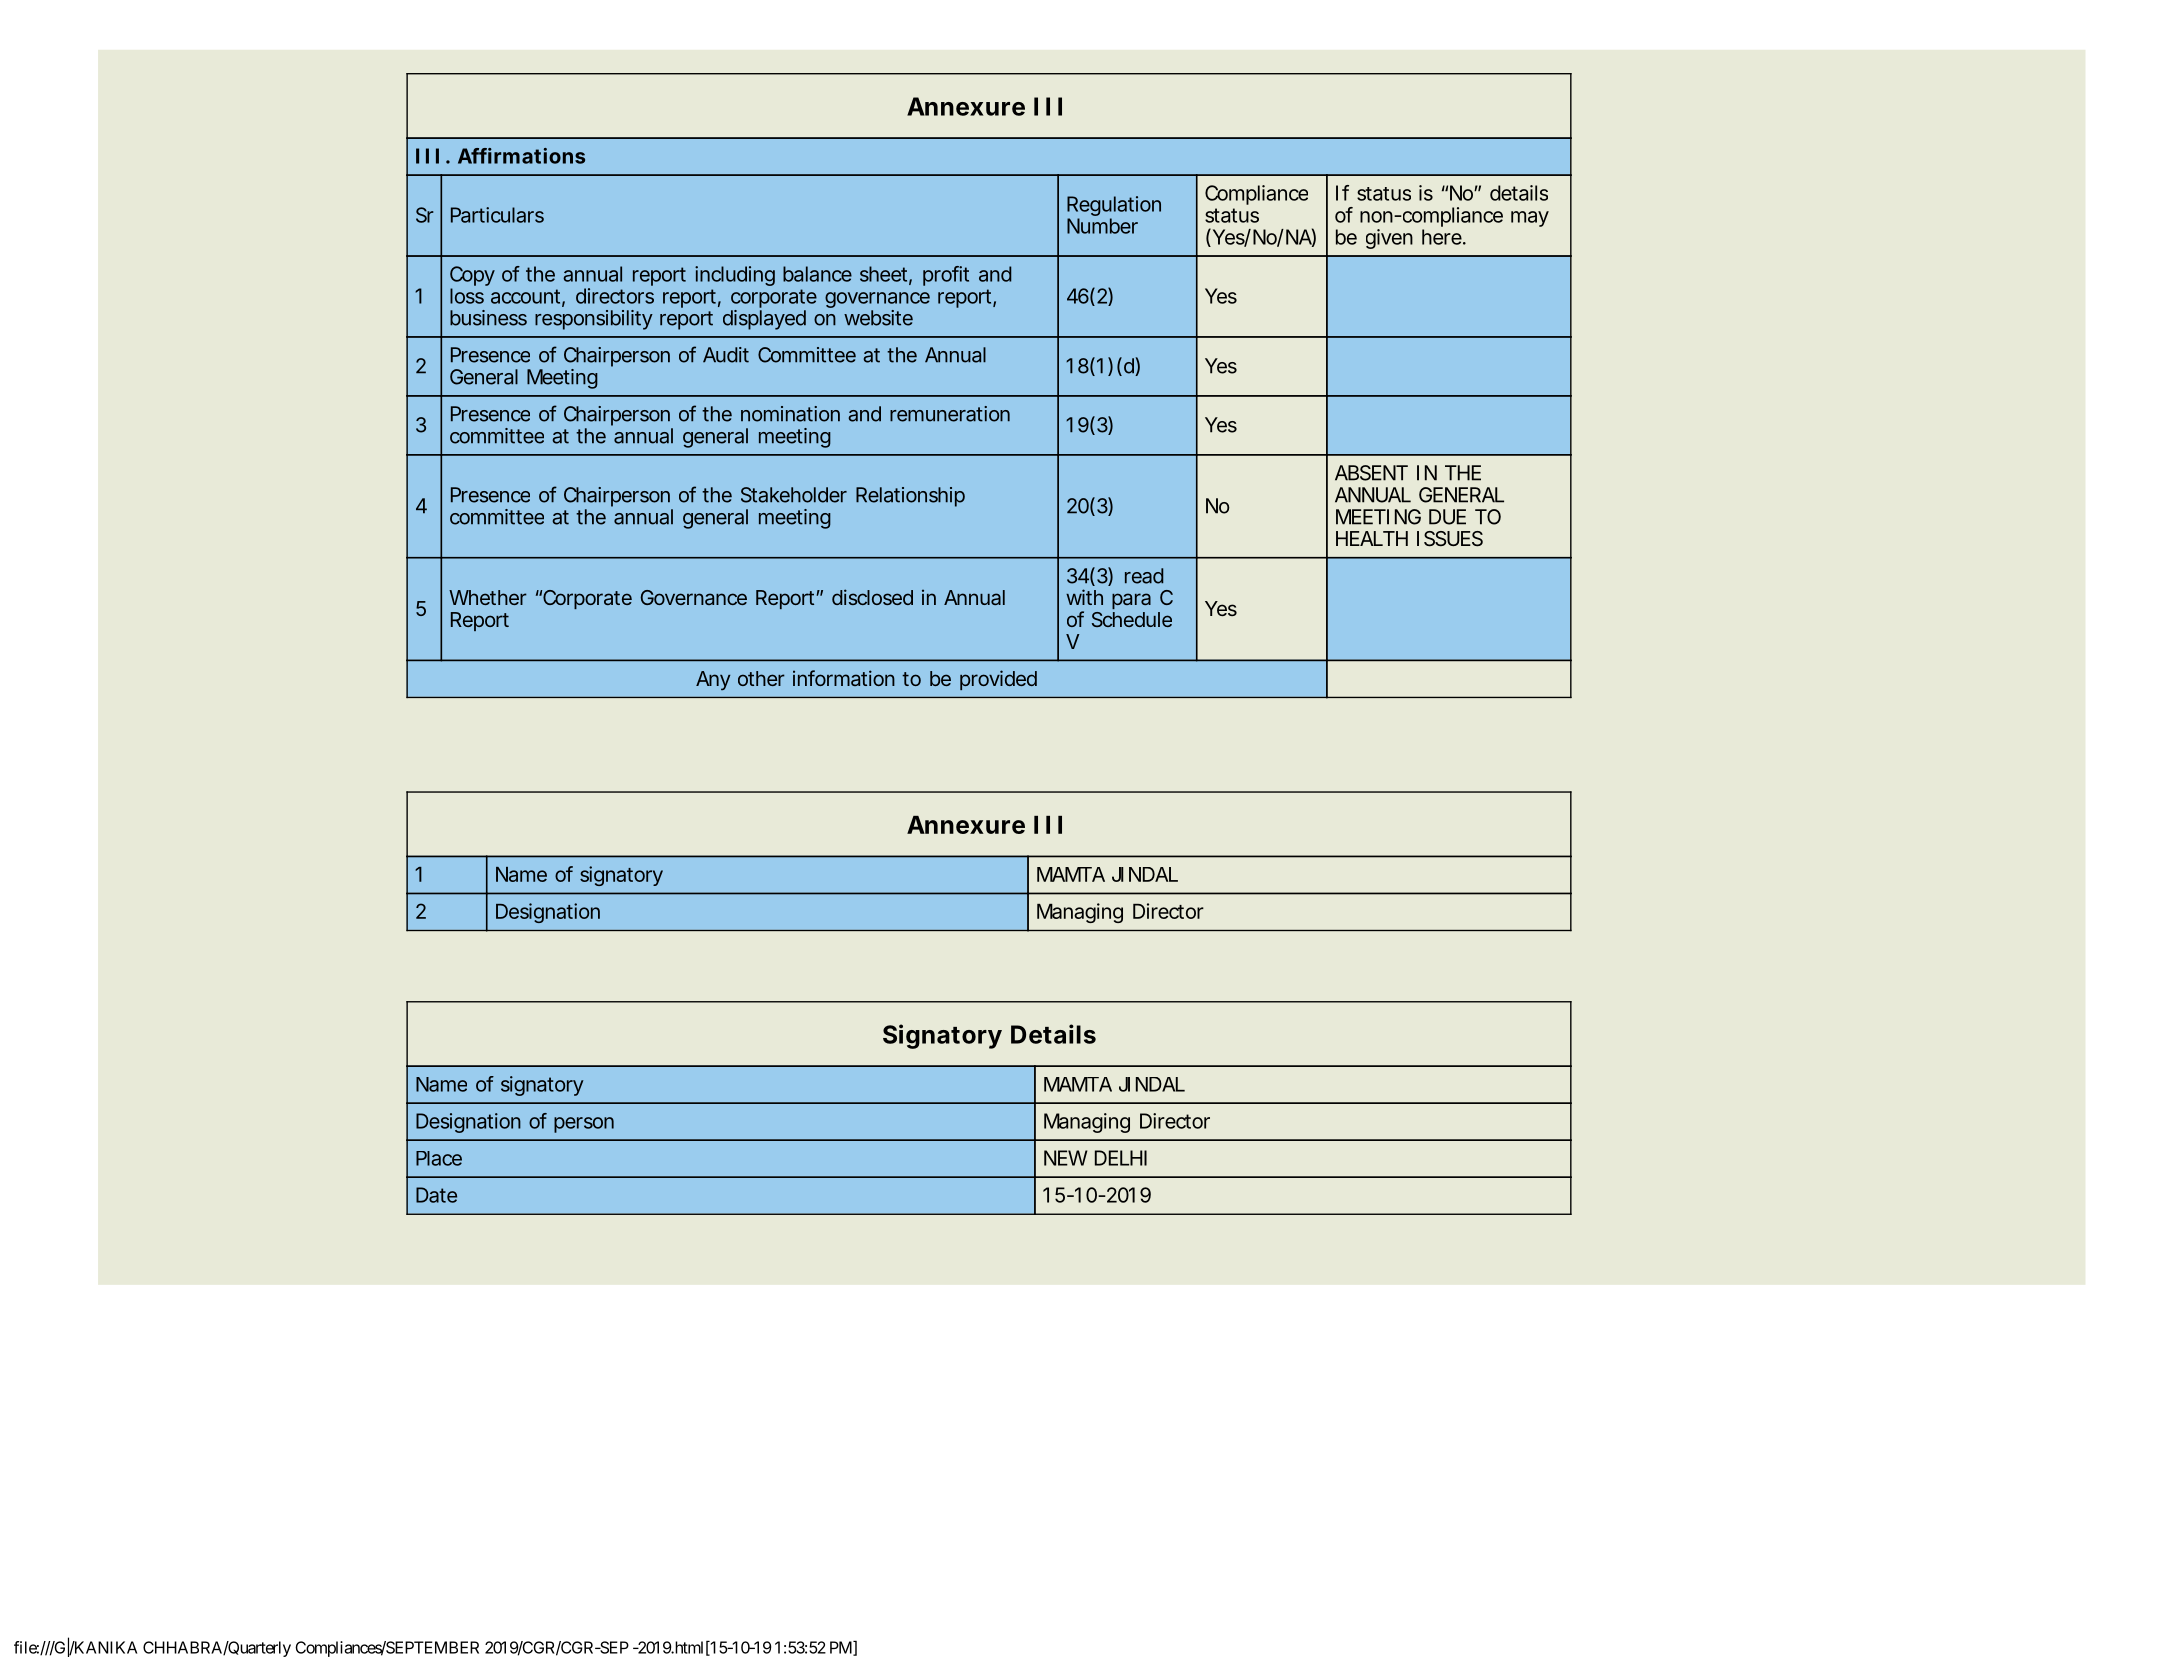  I want to click on DELHI, so click(1121, 1158).
